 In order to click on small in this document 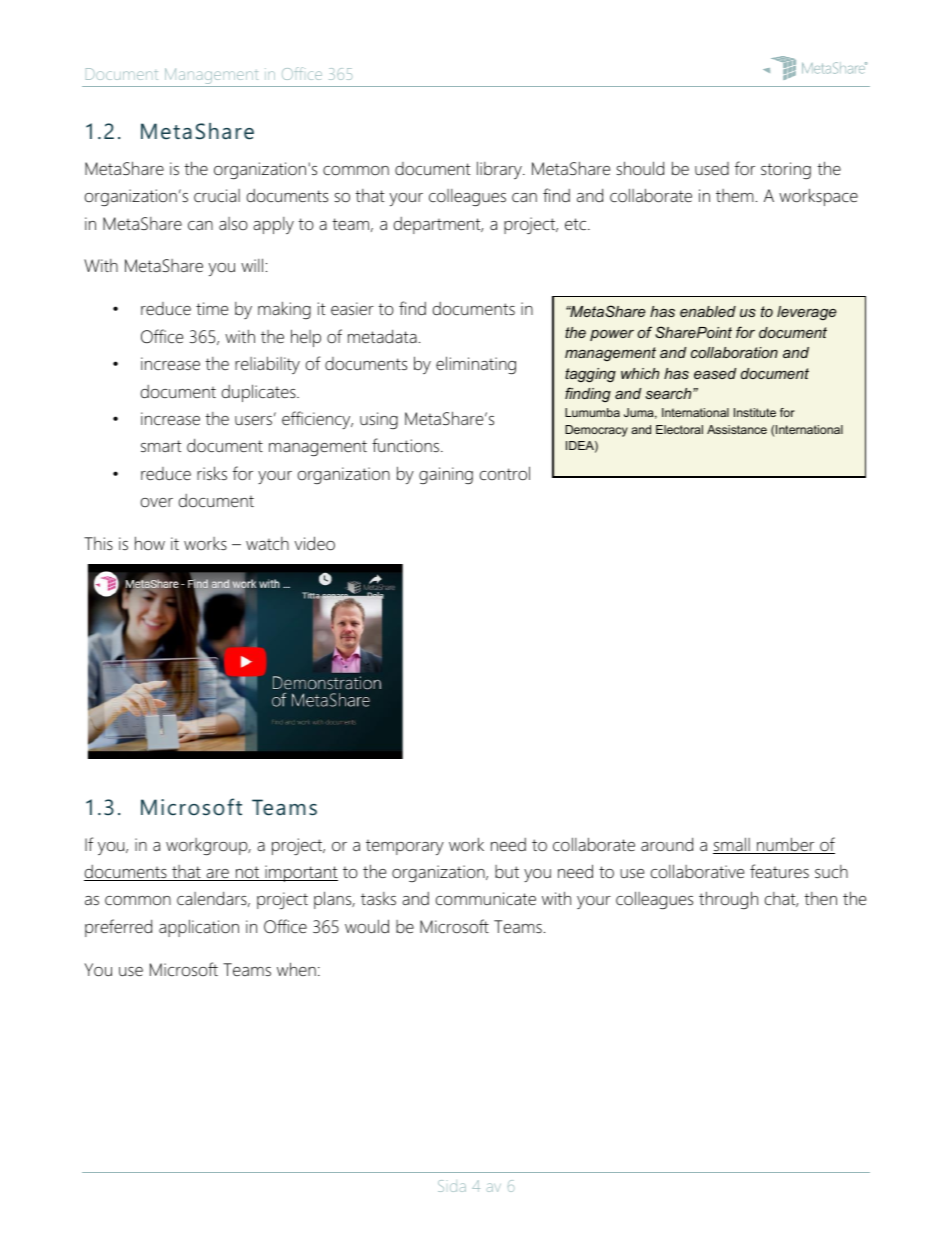, I will do `click(732, 845)`.
